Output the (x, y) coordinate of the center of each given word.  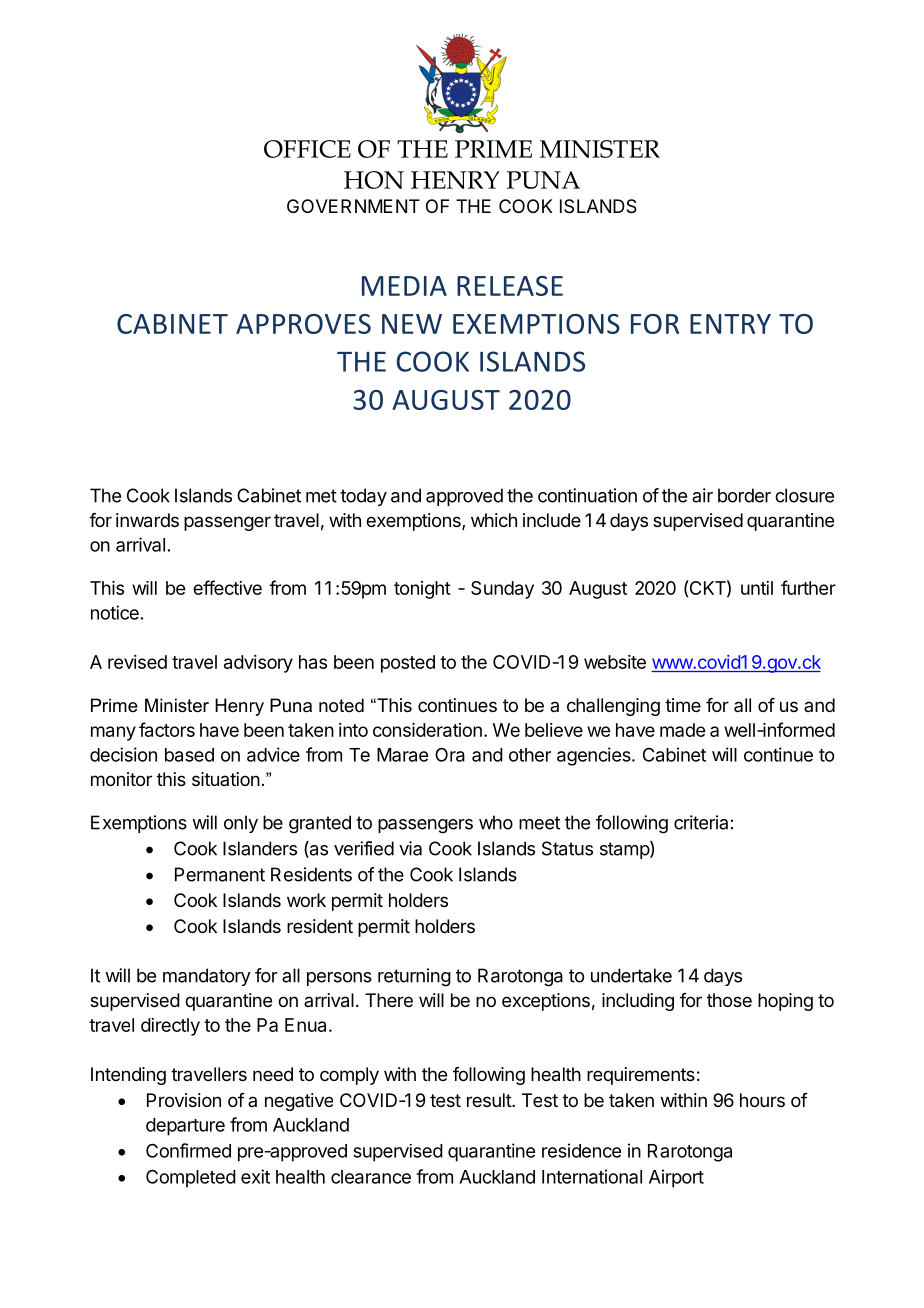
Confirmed (188, 1150)
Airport (676, 1178)
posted (408, 664)
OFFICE (307, 149)
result (490, 1100)
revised (137, 662)
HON (374, 180)
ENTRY (730, 324)
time (683, 705)
